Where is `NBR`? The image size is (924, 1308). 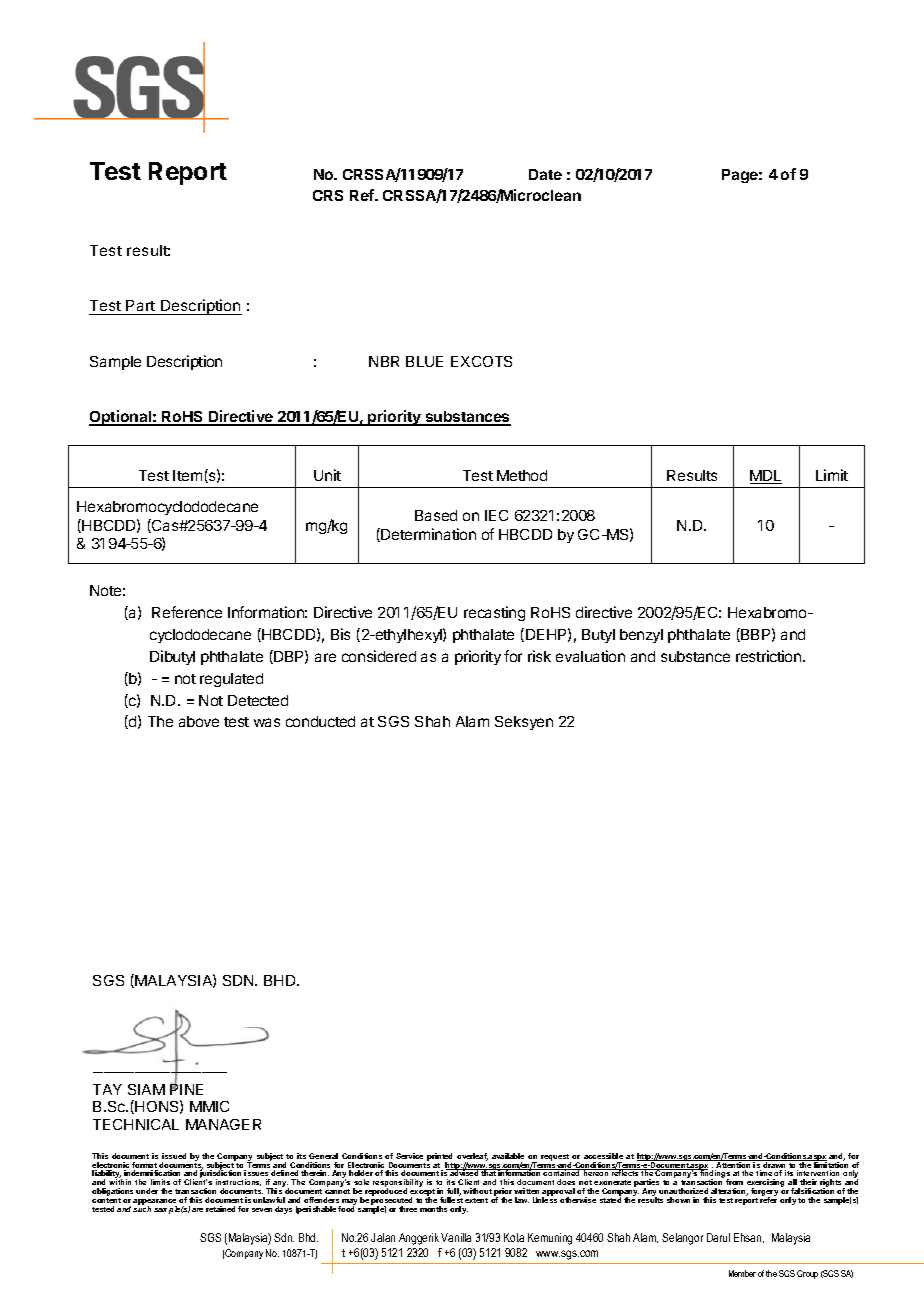 NBR is located at coordinates (384, 361).
